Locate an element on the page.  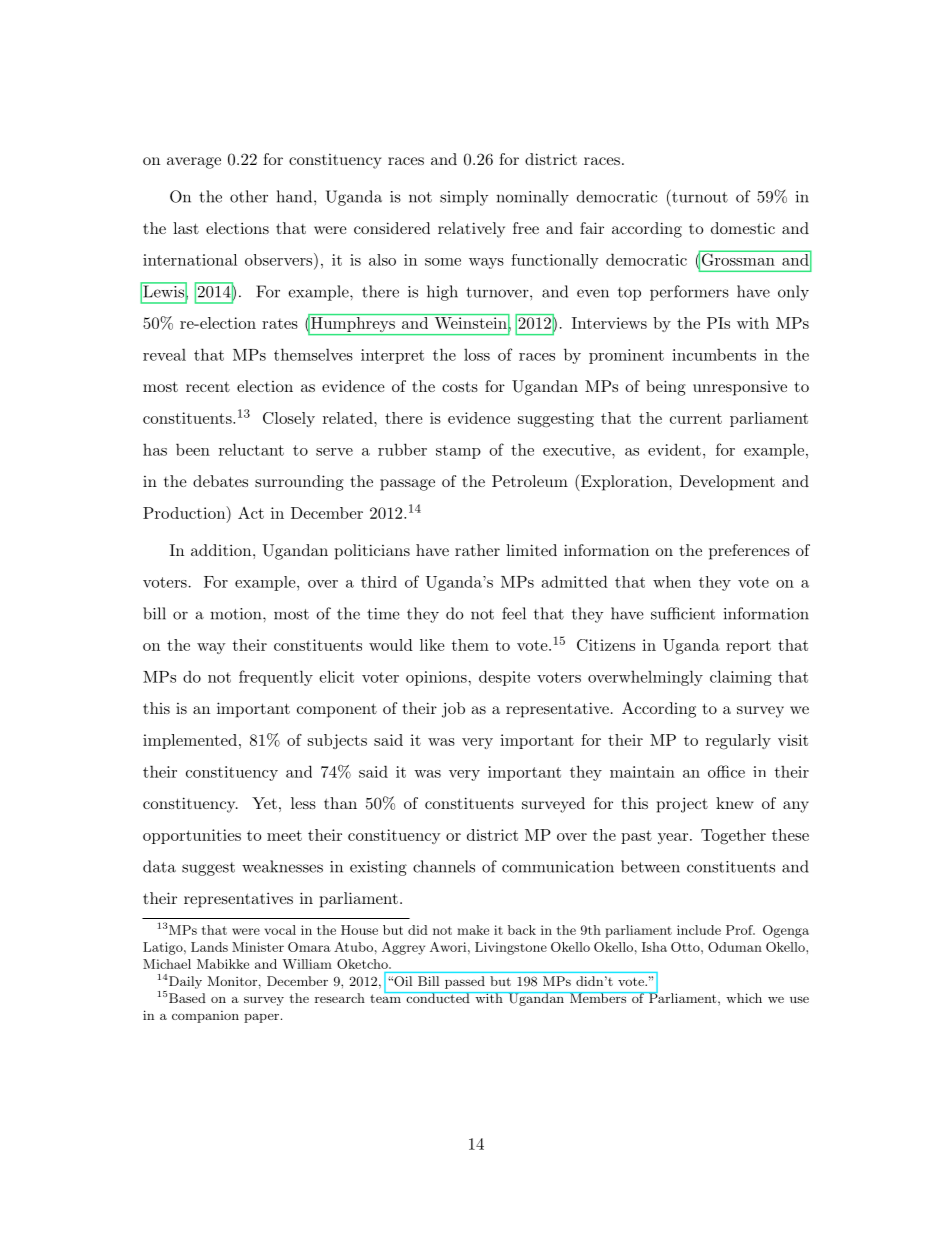
other is located at coordinates (249, 196).
